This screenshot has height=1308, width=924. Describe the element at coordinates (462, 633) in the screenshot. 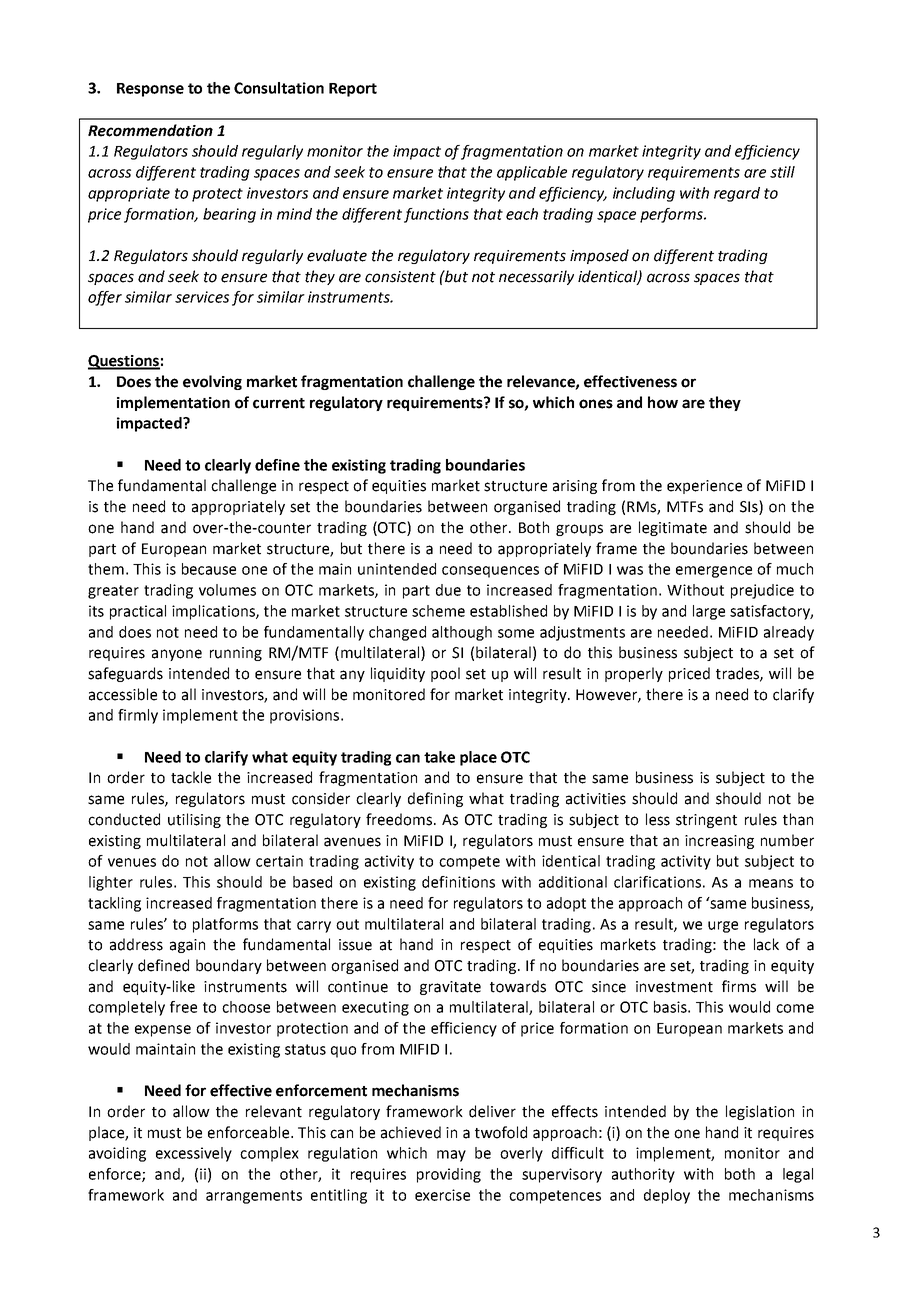

I see `although` at that location.
